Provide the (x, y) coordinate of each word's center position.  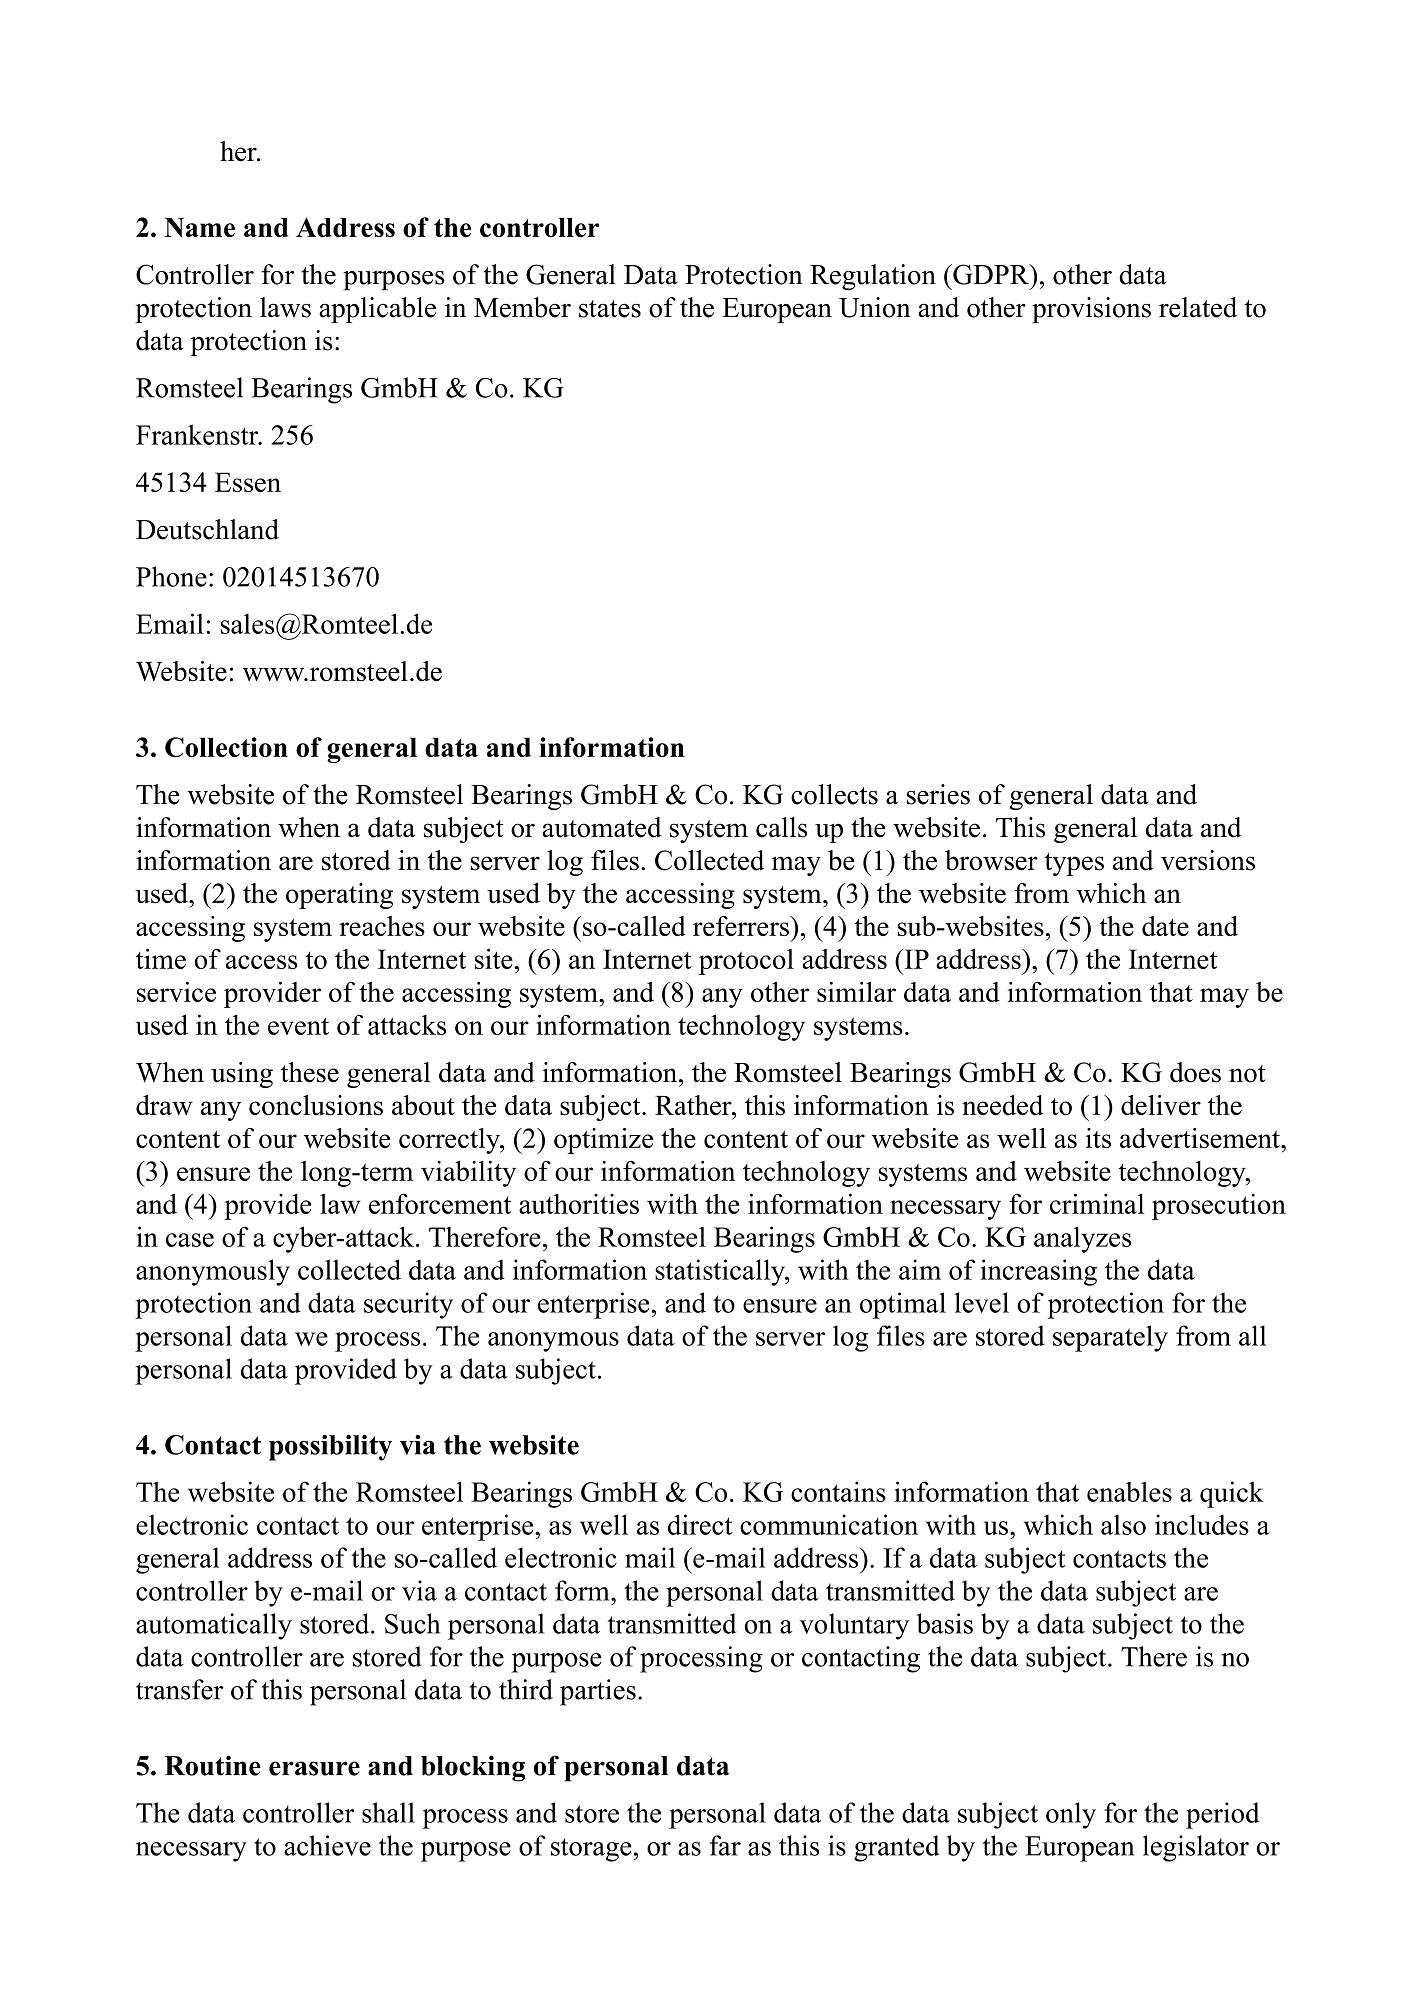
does (1195, 1072)
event (298, 1026)
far (725, 1845)
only (1071, 1815)
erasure (314, 1768)
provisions (1091, 310)
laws (285, 307)
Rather (694, 1105)
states (610, 309)
